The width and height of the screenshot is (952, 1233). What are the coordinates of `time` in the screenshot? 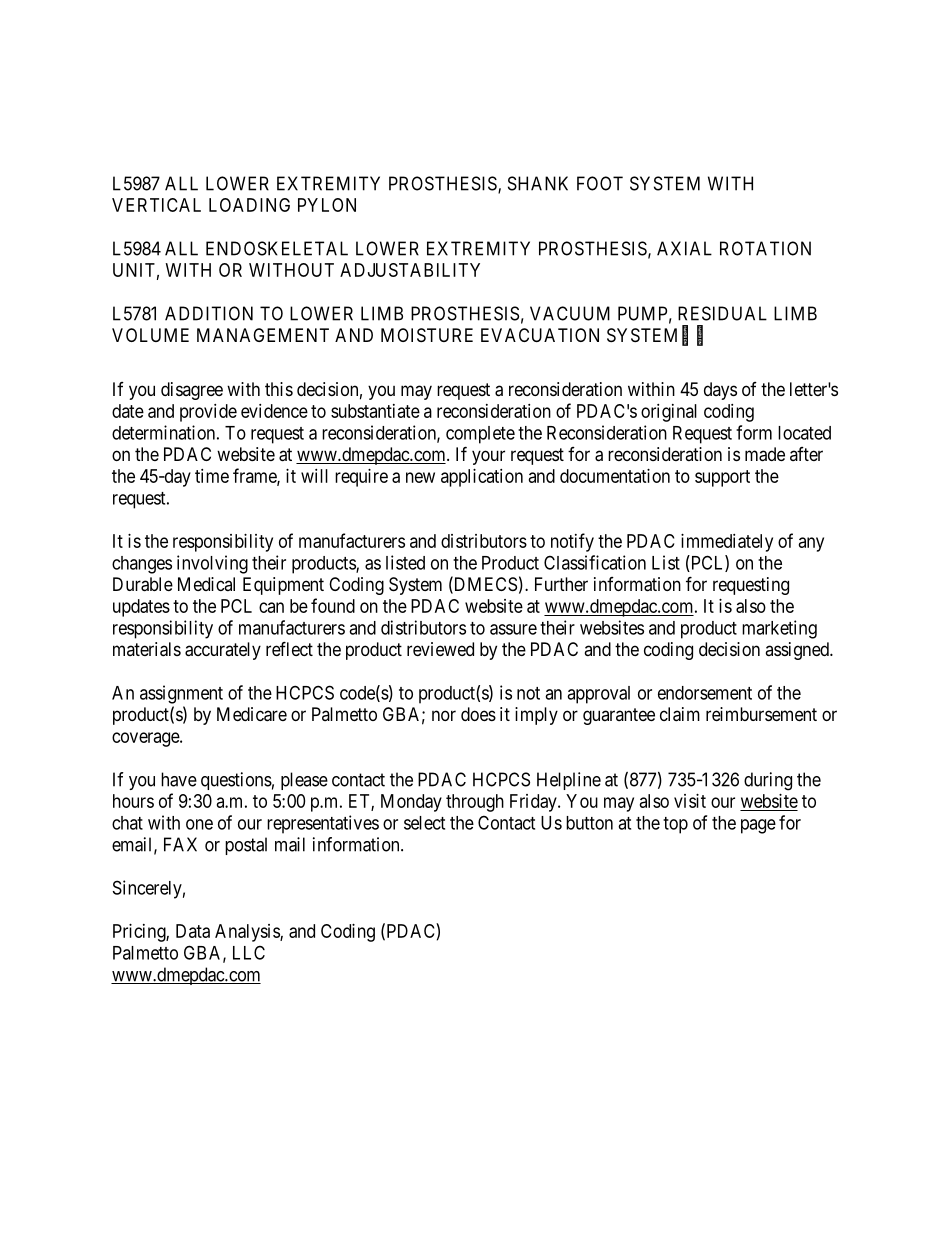 It's located at (212, 476).
